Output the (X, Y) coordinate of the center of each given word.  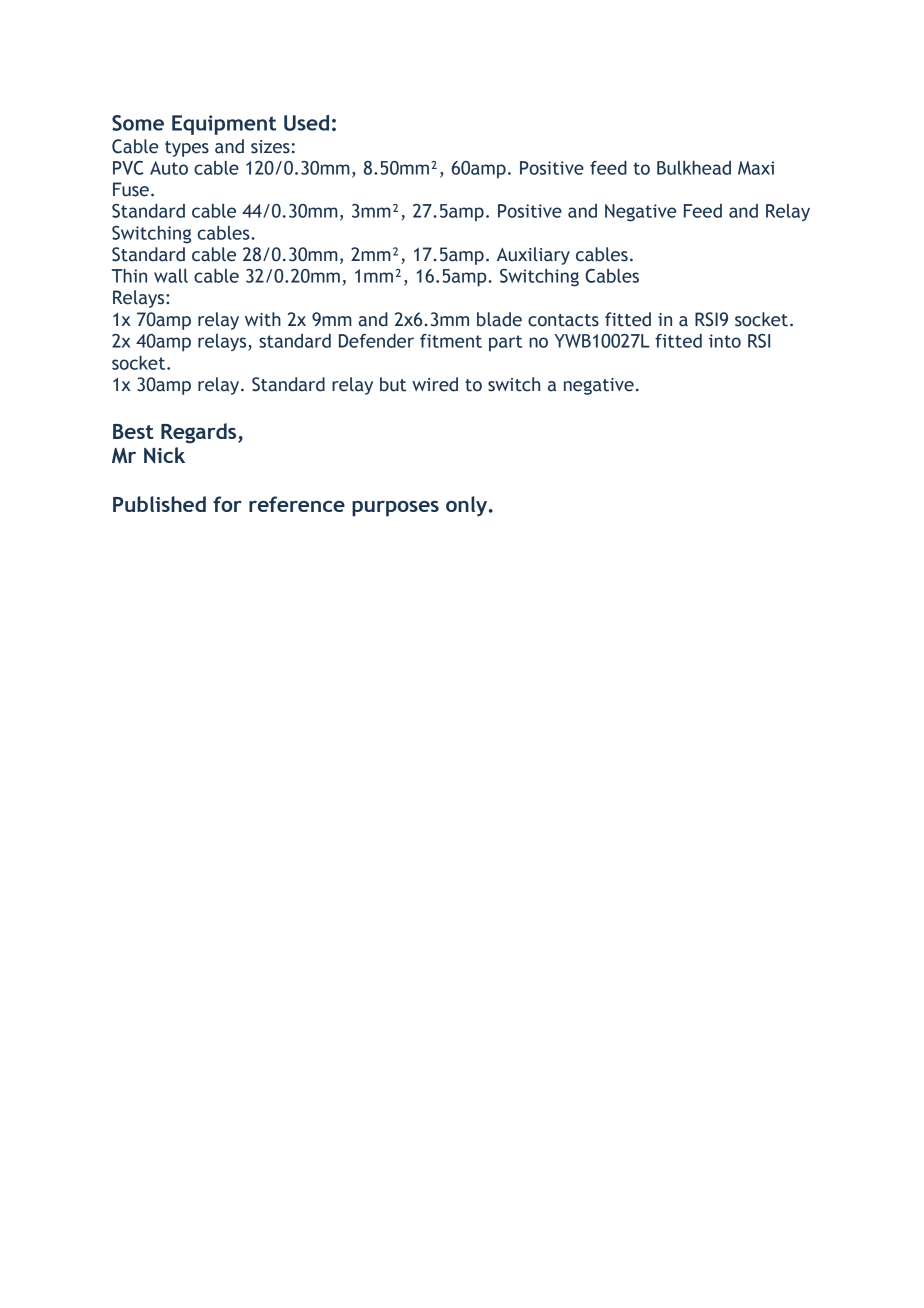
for (227, 504)
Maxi (756, 168)
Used (306, 123)
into (725, 341)
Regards (200, 433)
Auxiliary (533, 256)
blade (499, 319)
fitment (451, 341)
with (263, 319)
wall (171, 276)
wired (435, 384)
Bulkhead (694, 168)
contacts (563, 320)
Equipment (224, 125)
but (393, 384)
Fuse (131, 189)
